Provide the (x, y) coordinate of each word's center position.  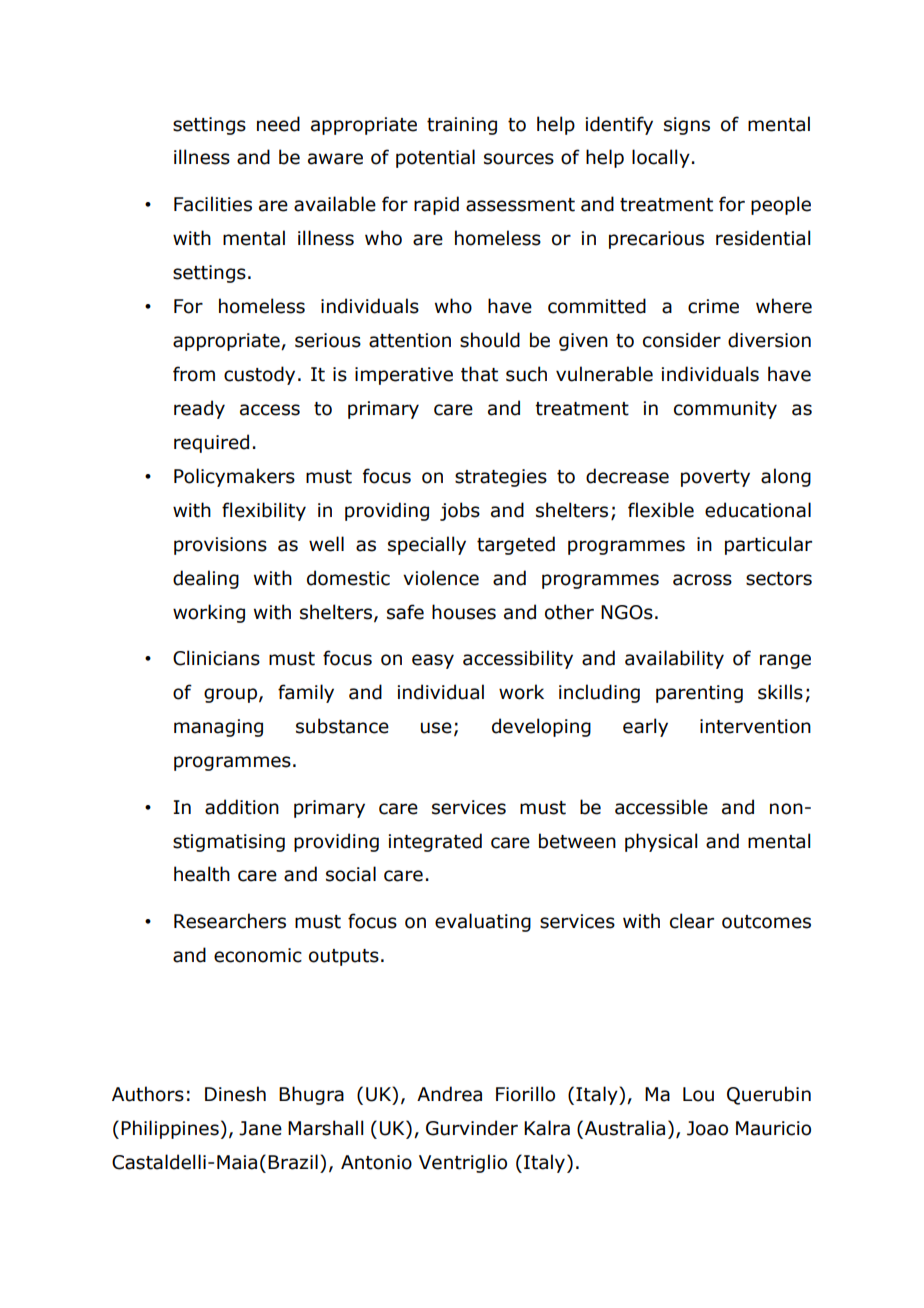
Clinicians (216, 658)
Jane (260, 1128)
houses (464, 612)
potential (435, 158)
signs (687, 126)
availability (674, 659)
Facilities (213, 204)
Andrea (449, 1094)
